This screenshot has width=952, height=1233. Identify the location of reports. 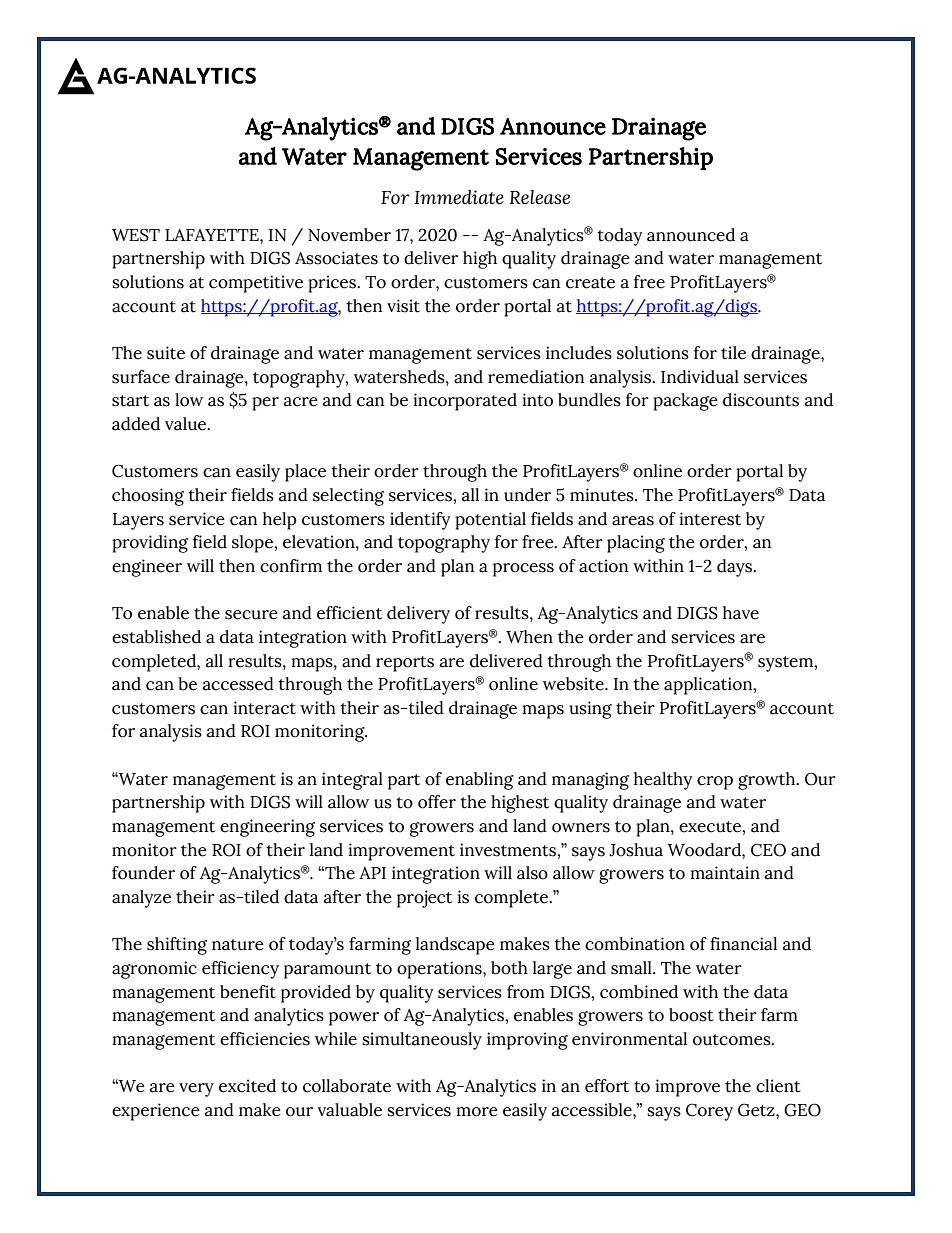
(405, 664).
